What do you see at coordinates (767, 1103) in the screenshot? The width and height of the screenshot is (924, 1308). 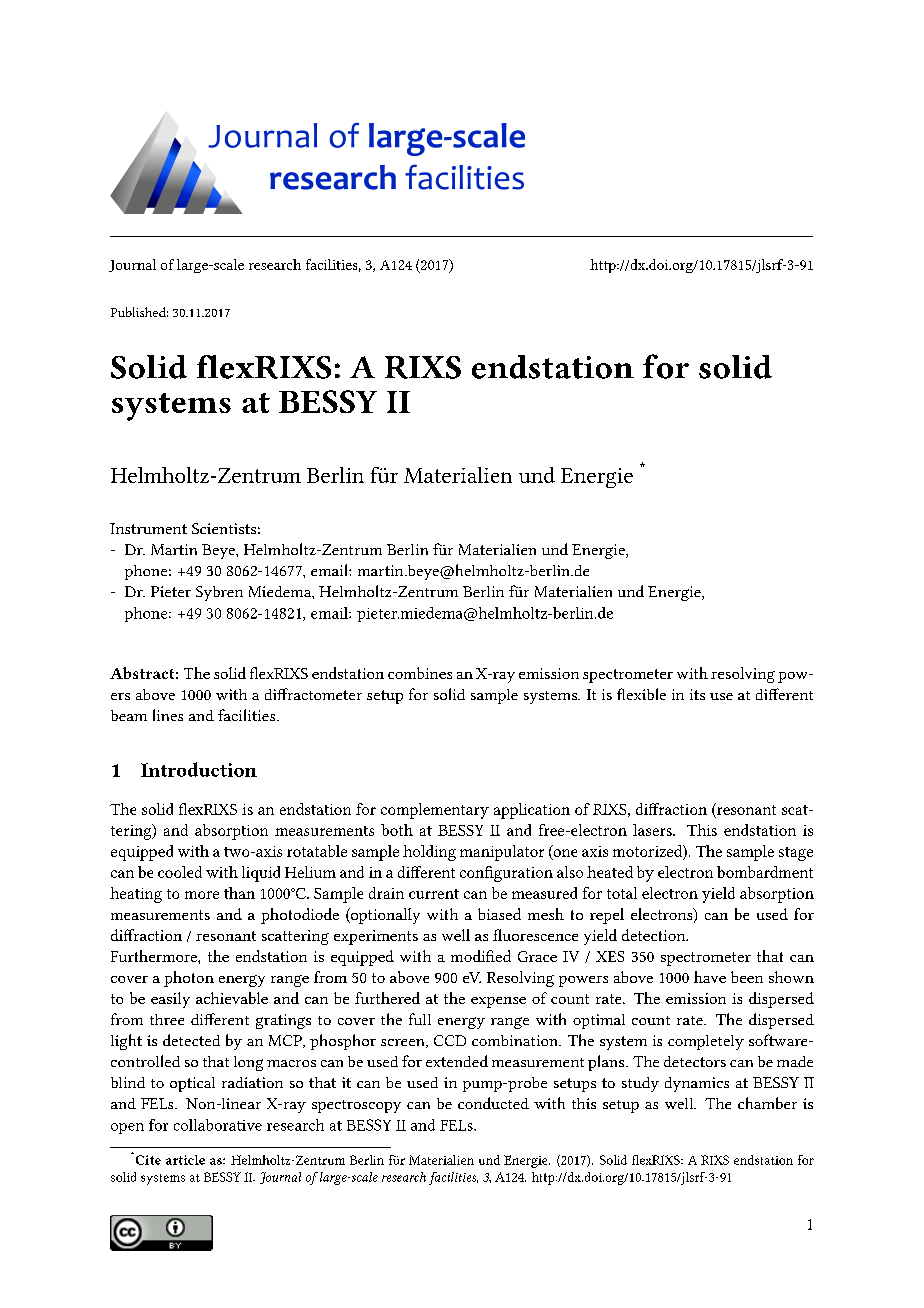 I see `chamber` at bounding box center [767, 1103].
